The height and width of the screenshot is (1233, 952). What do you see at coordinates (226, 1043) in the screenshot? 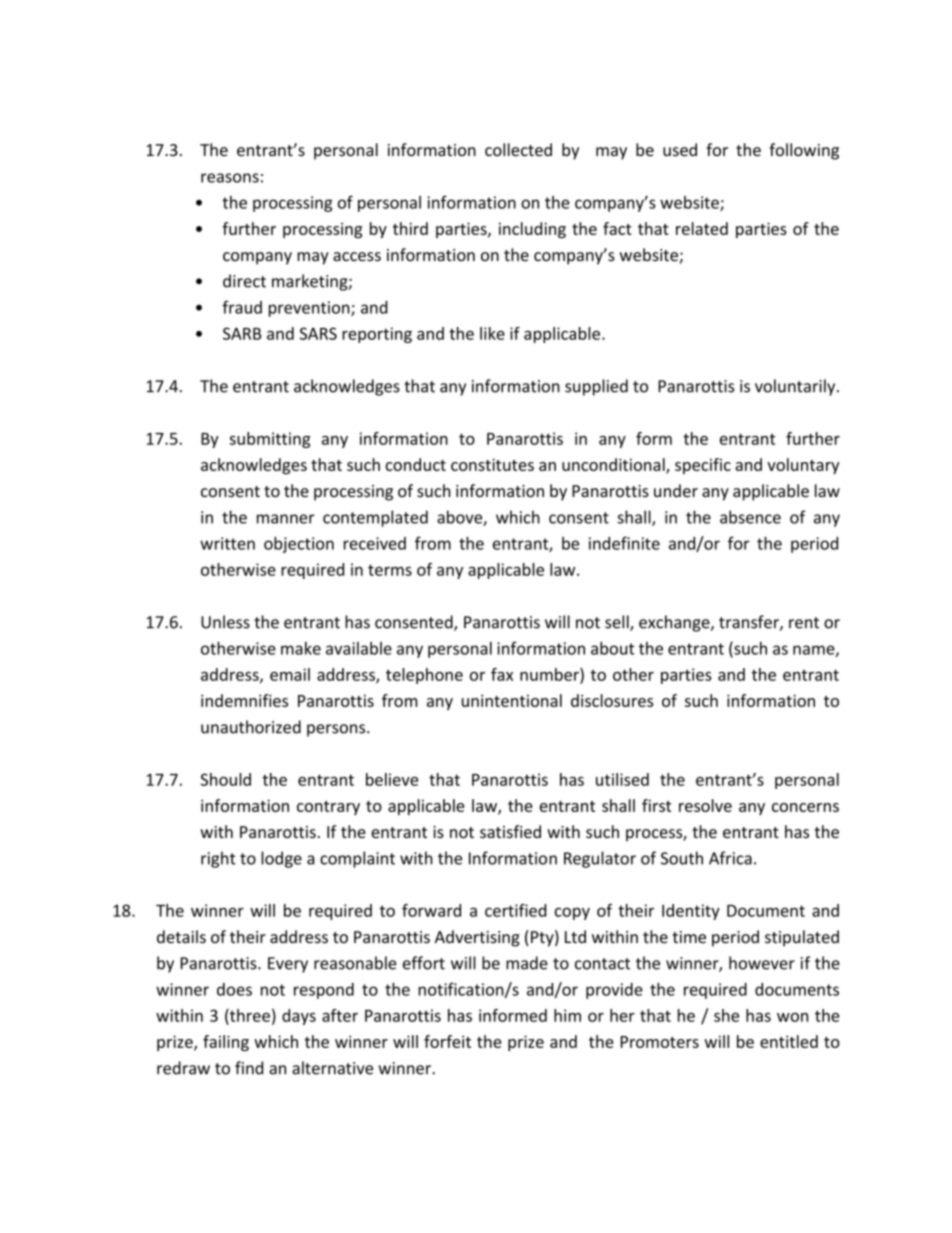
I see `failing` at bounding box center [226, 1043].
